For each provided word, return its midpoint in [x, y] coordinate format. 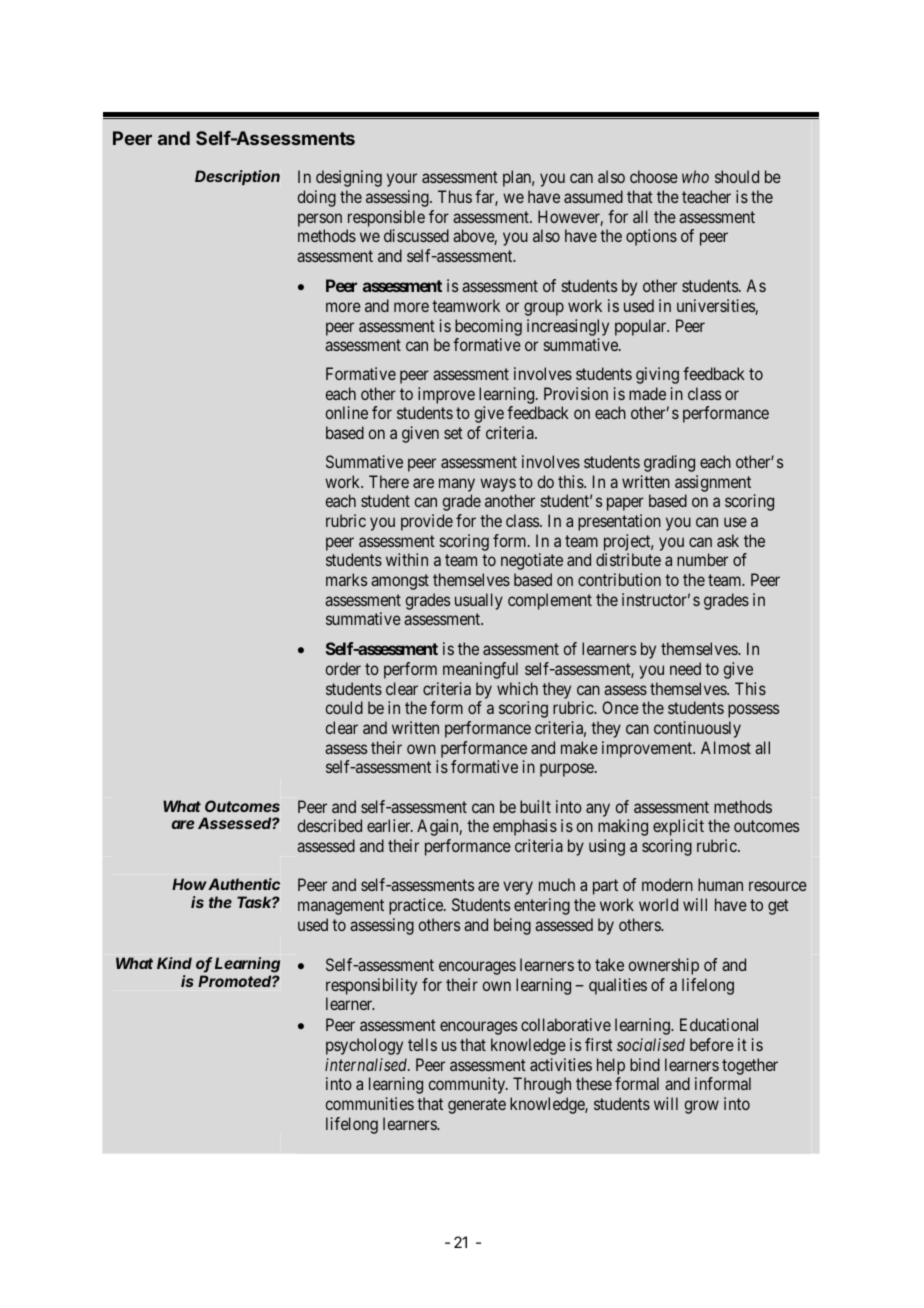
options [651, 237]
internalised [367, 1064]
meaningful [480, 670]
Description [237, 177]
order [343, 668]
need [685, 668]
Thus [455, 196]
